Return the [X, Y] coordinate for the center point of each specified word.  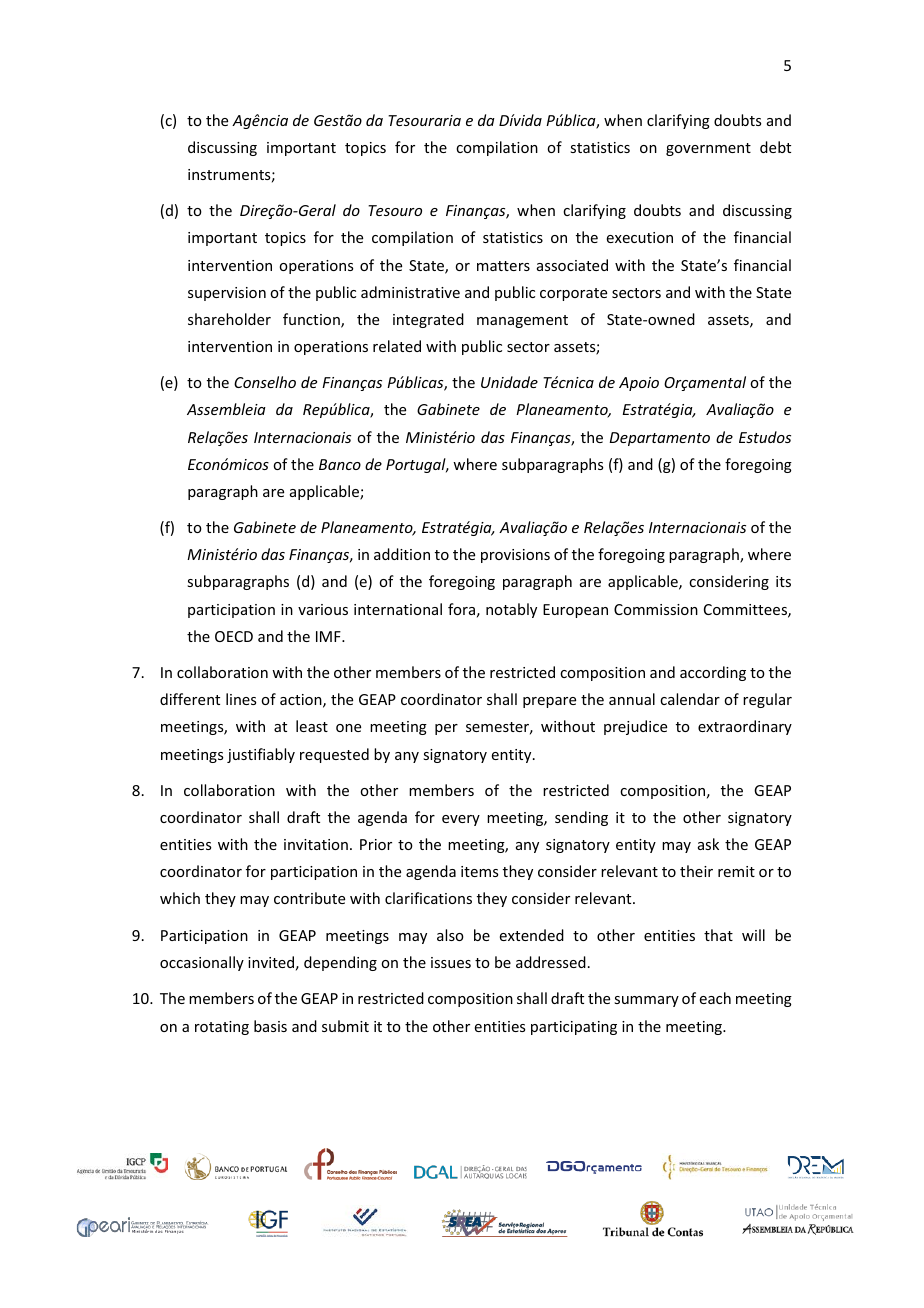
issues [451, 962]
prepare [549, 702]
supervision [227, 294]
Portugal [417, 465]
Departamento [660, 439]
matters [503, 266]
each [715, 998]
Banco [340, 464]
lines [241, 699]
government [708, 149]
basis [270, 1026]
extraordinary [745, 727]
